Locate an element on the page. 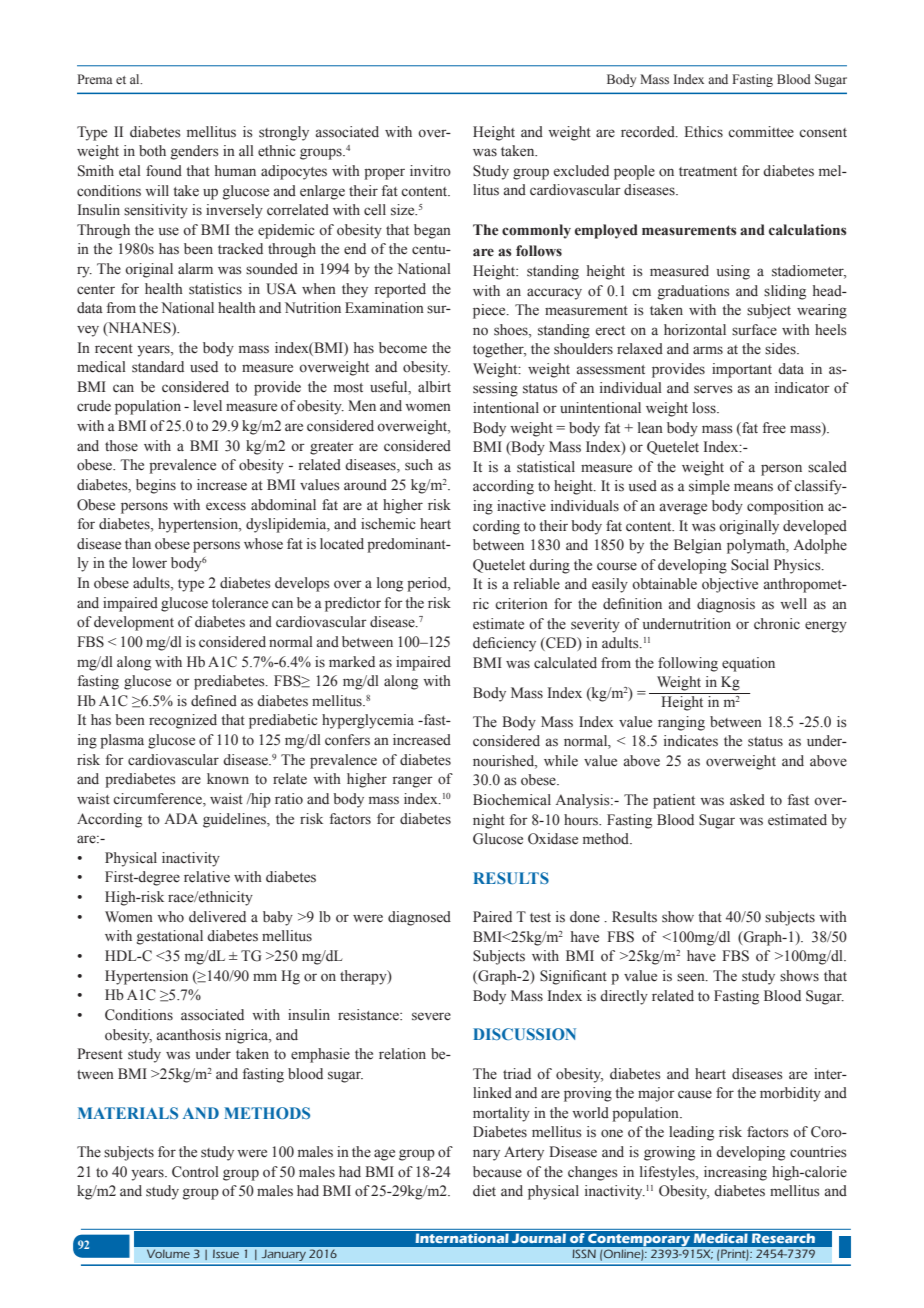  invitro is located at coordinates (430, 171).
